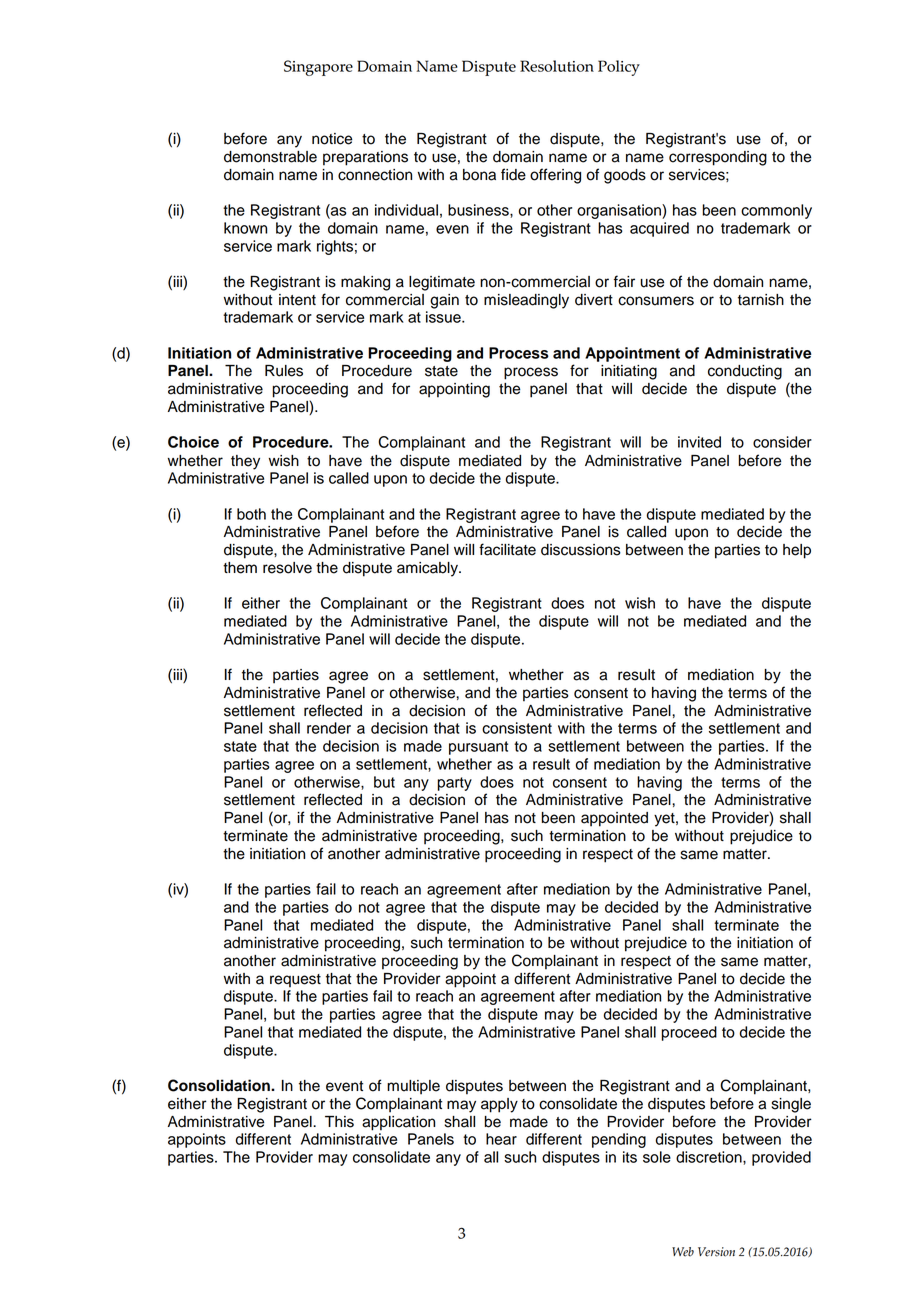  What do you see at coordinates (270, 157) in the document?
I see `demonstrable` at bounding box center [270, 157].
